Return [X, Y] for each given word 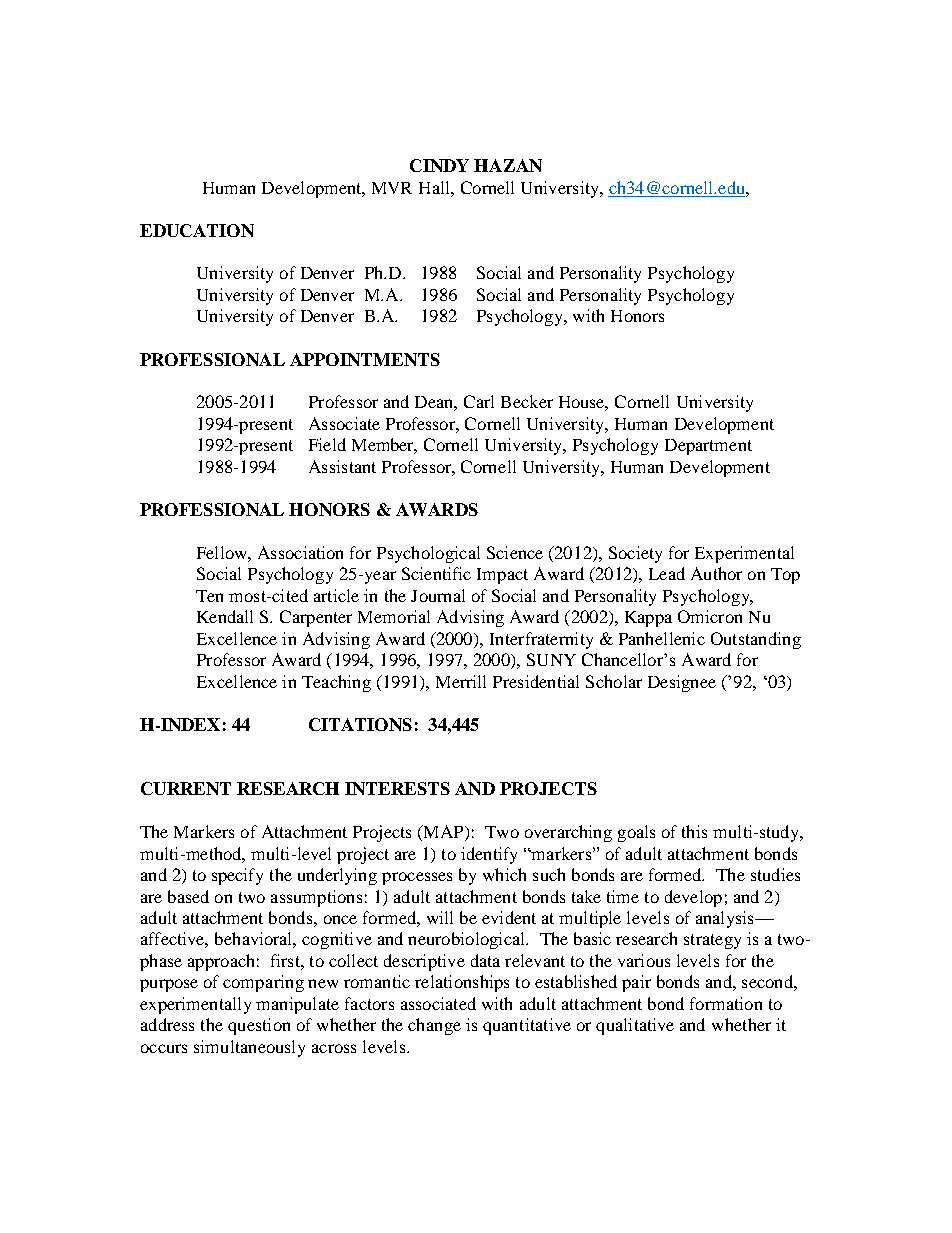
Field [327, 444]
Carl [479, 401]
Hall [435, 187]
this [694, 831]
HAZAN [508, 165]
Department [708, 447]
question [259, 1026]
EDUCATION [197, 230]
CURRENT [186, 788]
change [434, 1026]
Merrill [461, 681]
